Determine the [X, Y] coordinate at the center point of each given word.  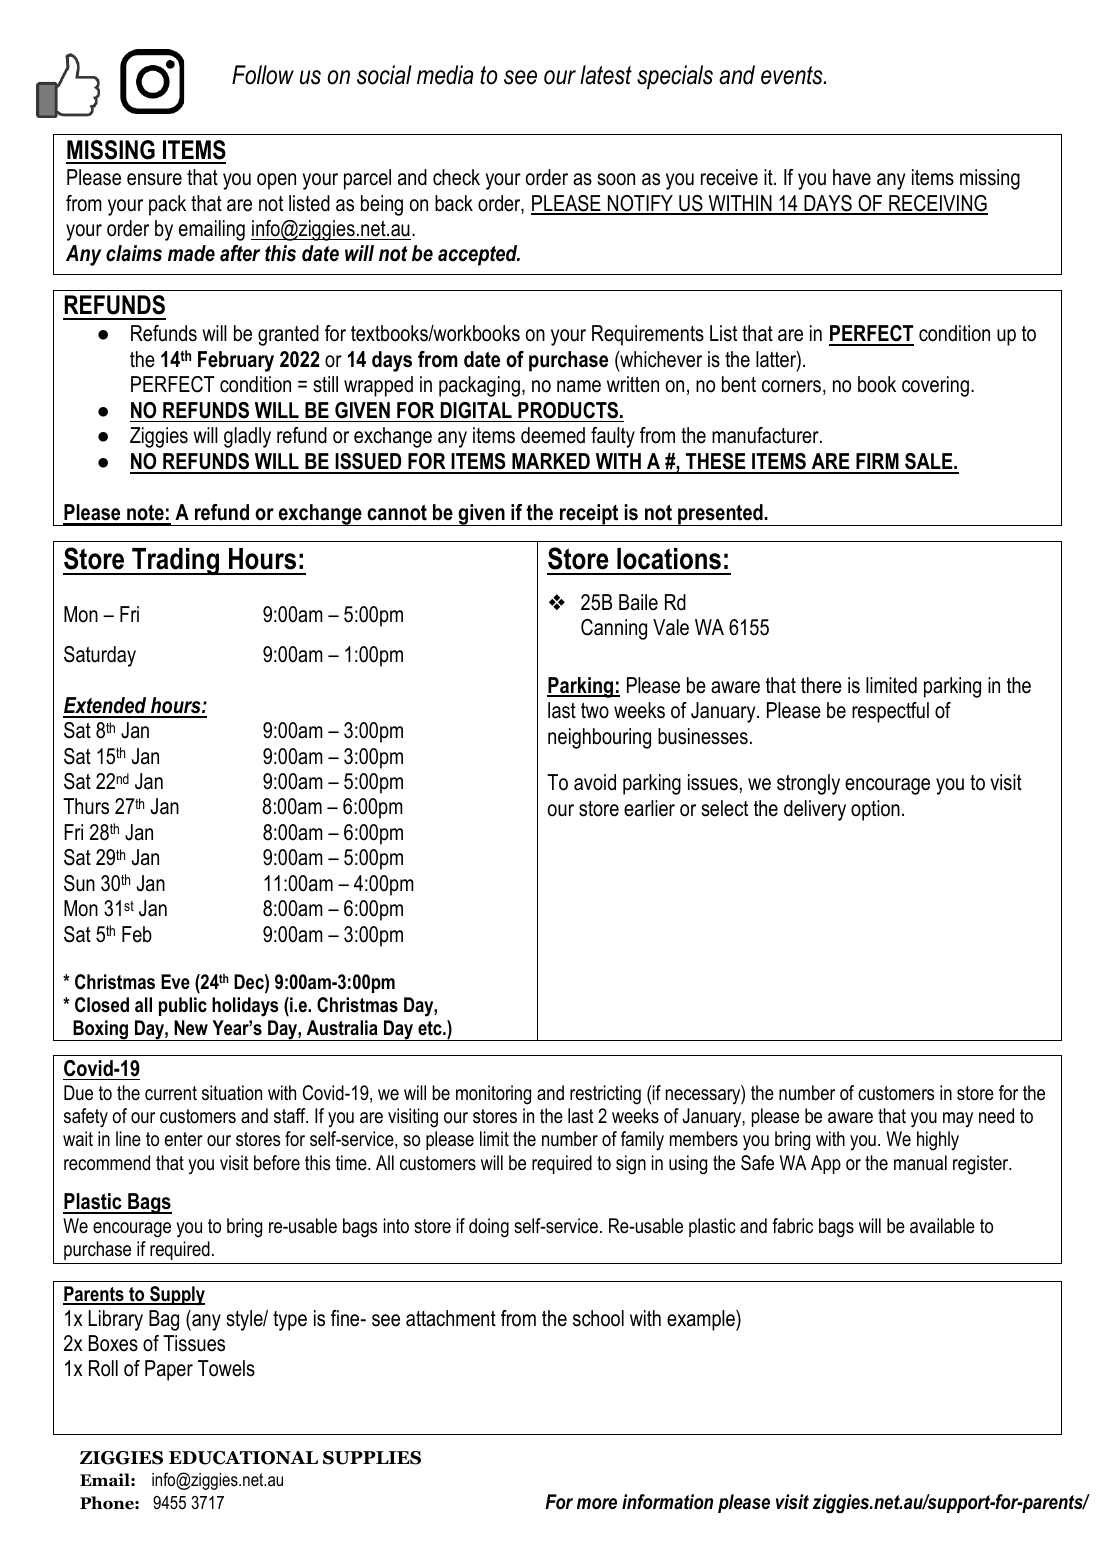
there [821, 685]
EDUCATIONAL [243, 1458]
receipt [589, 515]
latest [606, 75]
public [183, 1006]
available [942, 1226]
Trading [175, 561]
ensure [154, 179]
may [958, 1119]
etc [431, 1028]
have [852, 177]
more [597, 1504]
